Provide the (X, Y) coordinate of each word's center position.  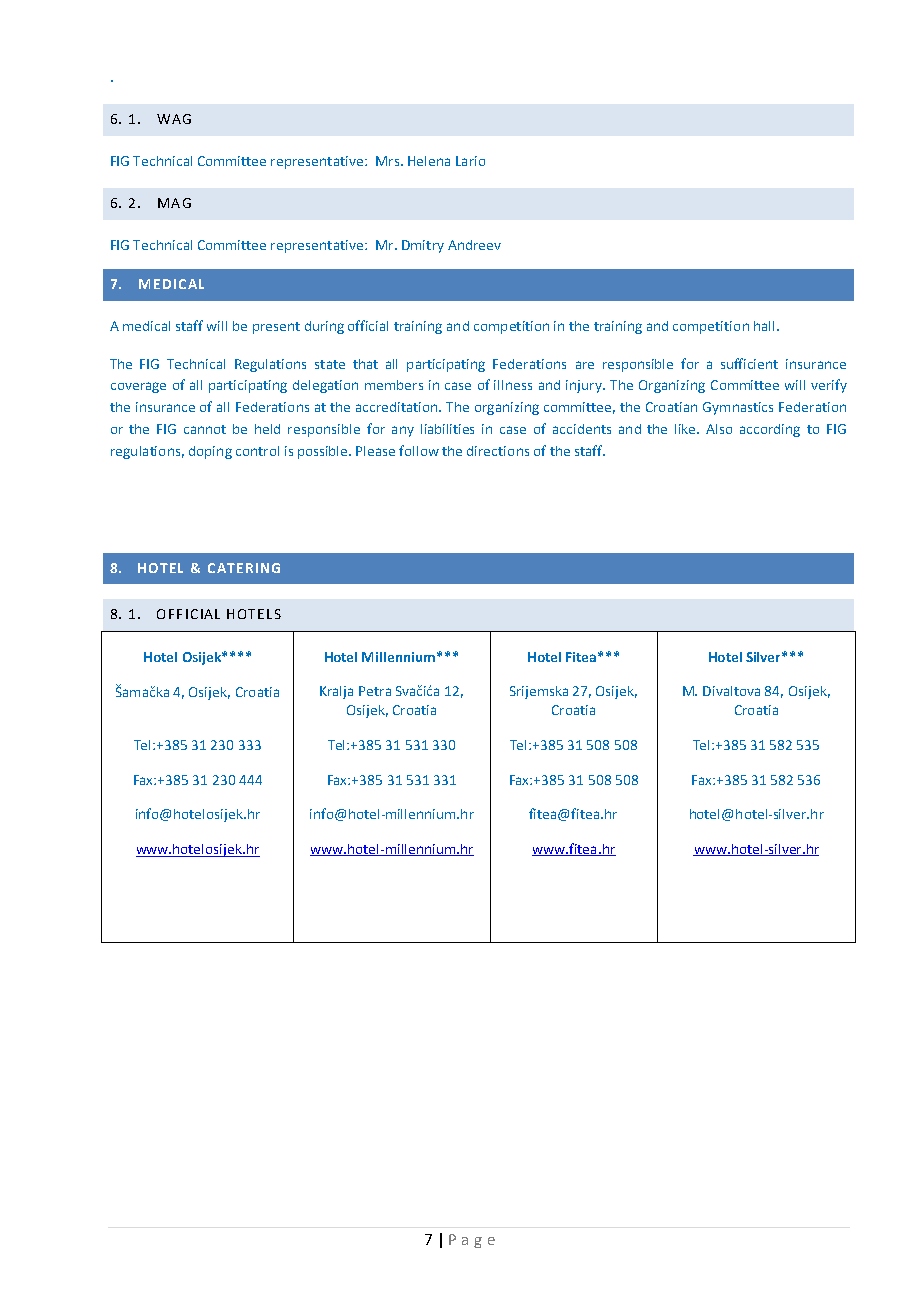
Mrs (389, 161)
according (770, 430)
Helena (429, 161)
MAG (174, 203)
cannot (205, 429)
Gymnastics (738, 408)
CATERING (244, 568)
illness (513, 385)
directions (498, 451)
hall (764, 326)
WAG (174, 119)
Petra (375, 691)
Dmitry (423, 246)
